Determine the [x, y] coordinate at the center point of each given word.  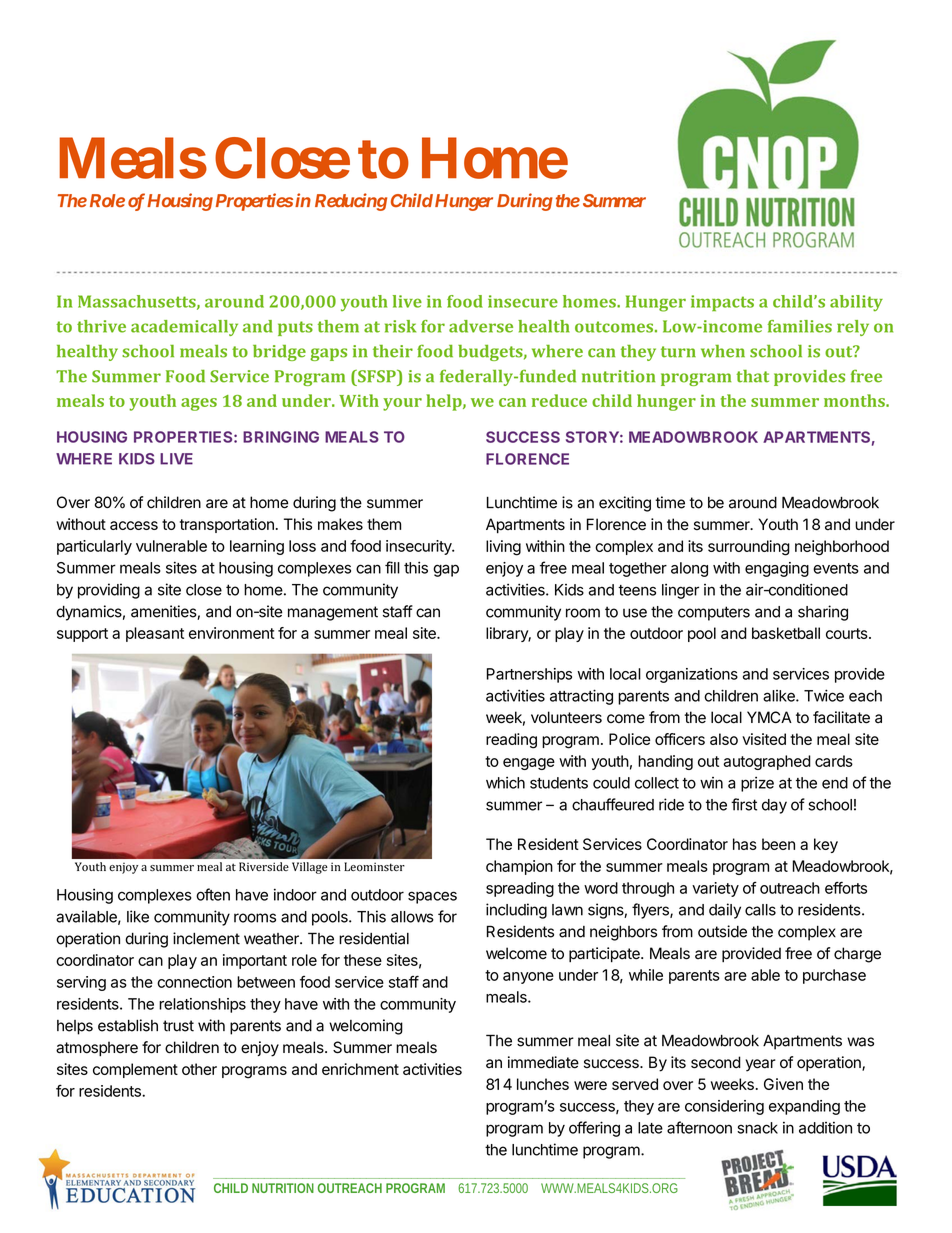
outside [722, 931]
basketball [786, 633]
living [503, 548]
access [134, 525]
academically [184, 328]
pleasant [155, 634]
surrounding [749, 548]
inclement [206, 938]
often [213, 894]
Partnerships [529, 675]
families [800, 326]
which [505, 783]
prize [757, 784]
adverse [481, 326]
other [199, 1069]
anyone [528, 978]
